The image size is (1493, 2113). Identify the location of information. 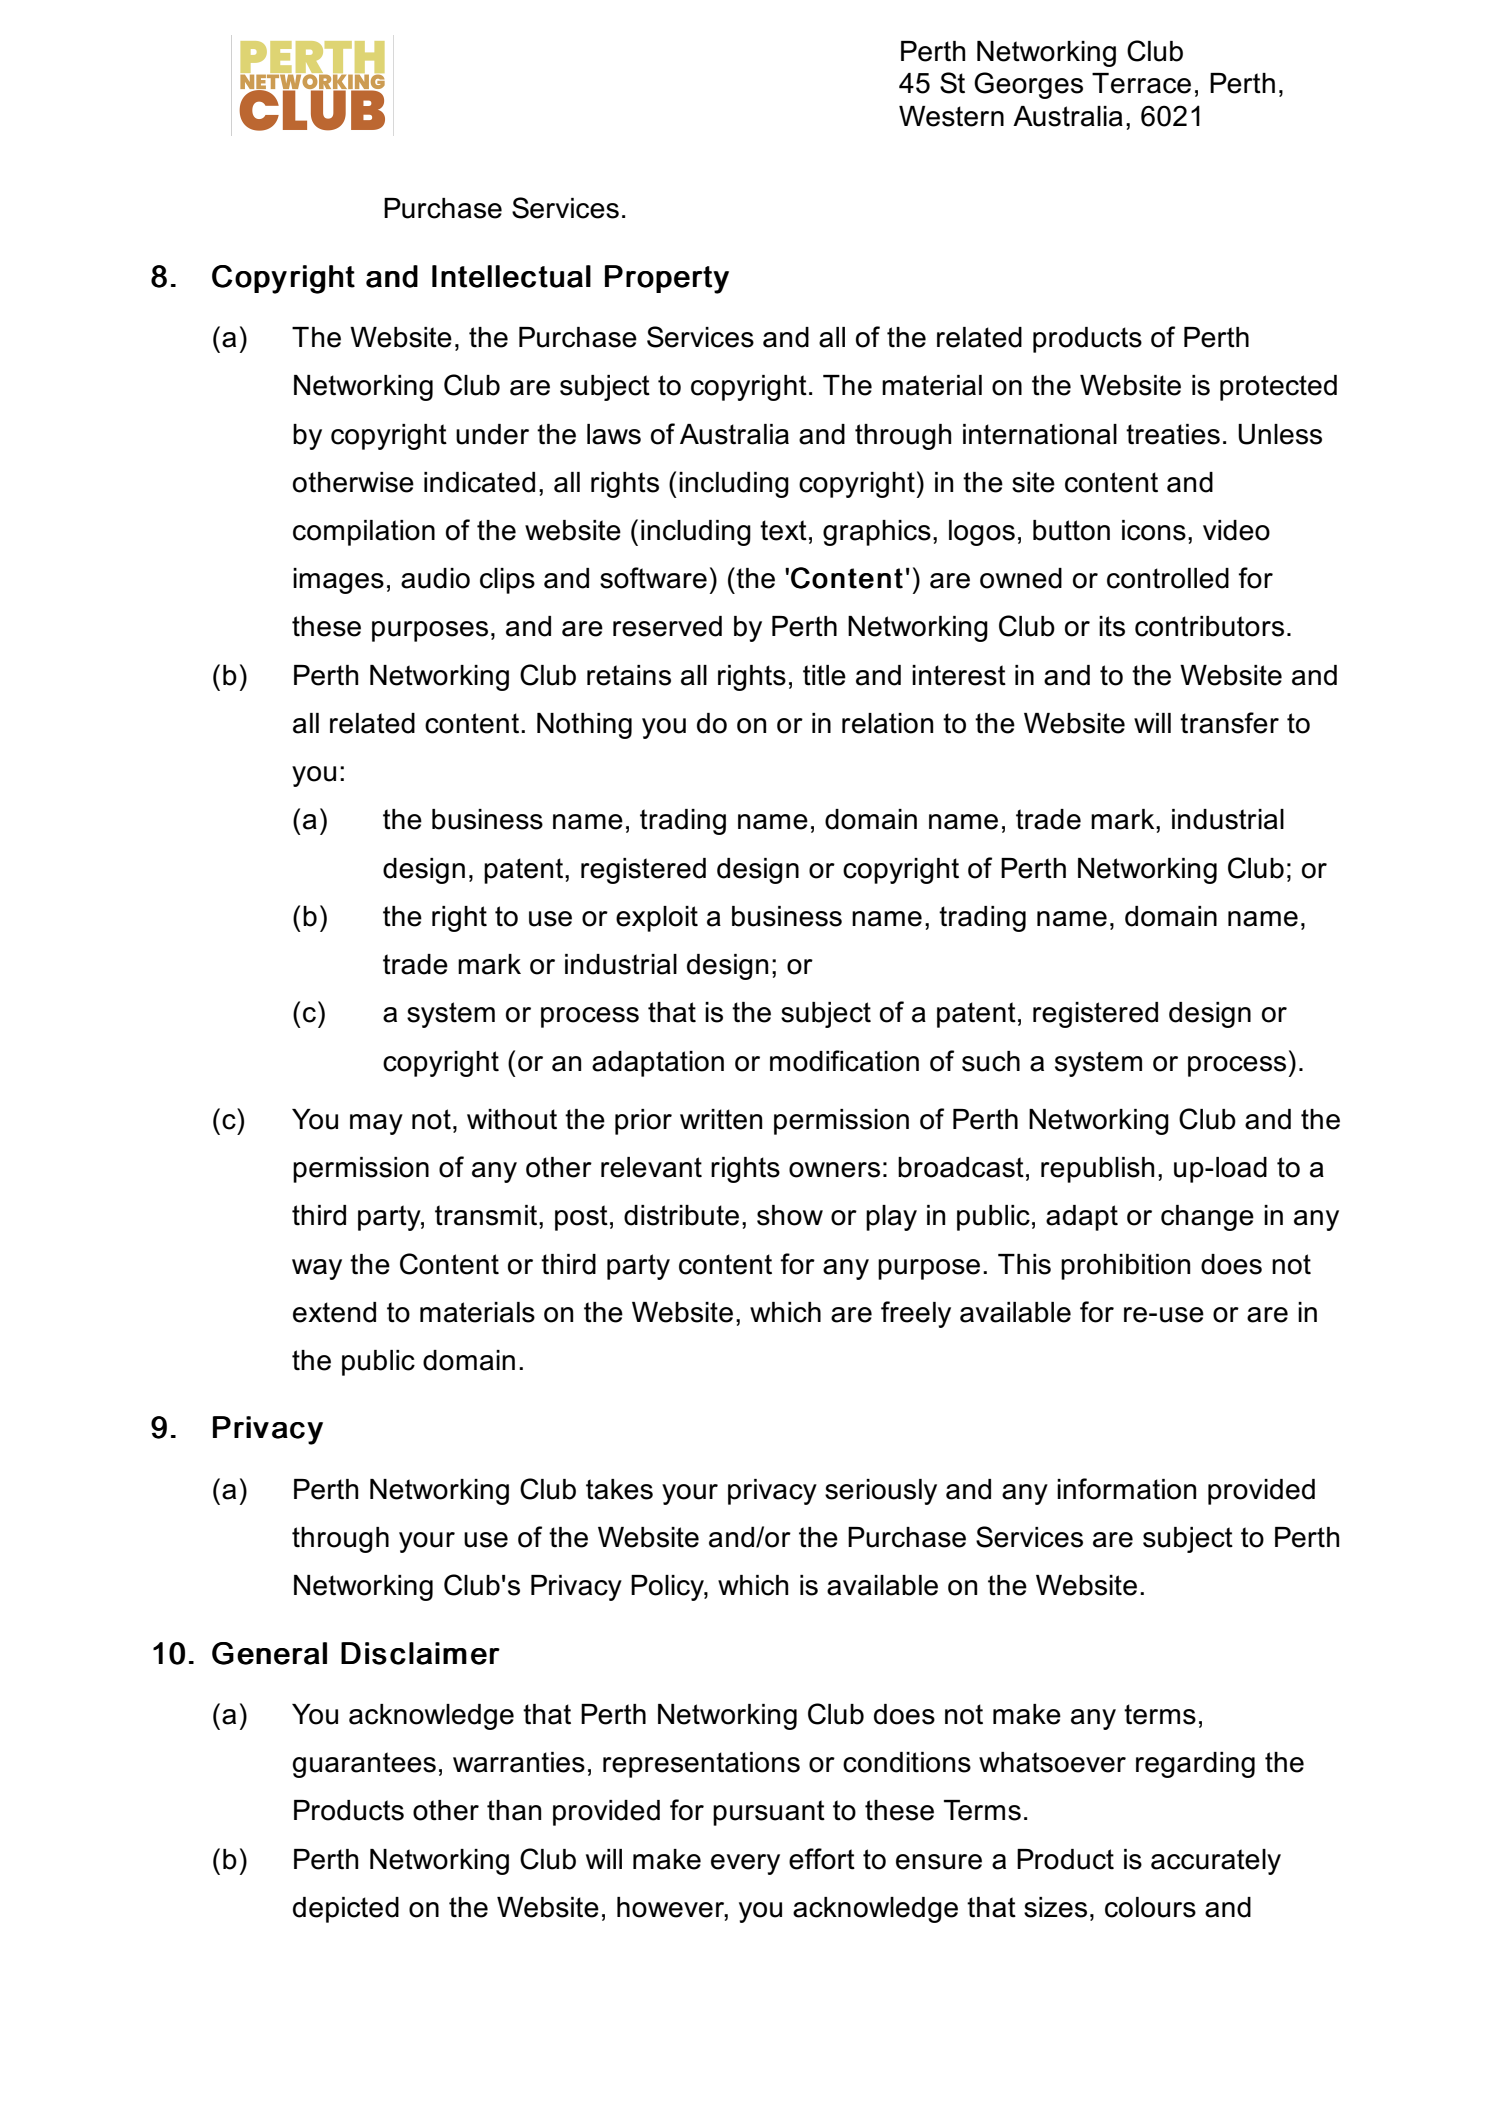
(1126, 1489).
